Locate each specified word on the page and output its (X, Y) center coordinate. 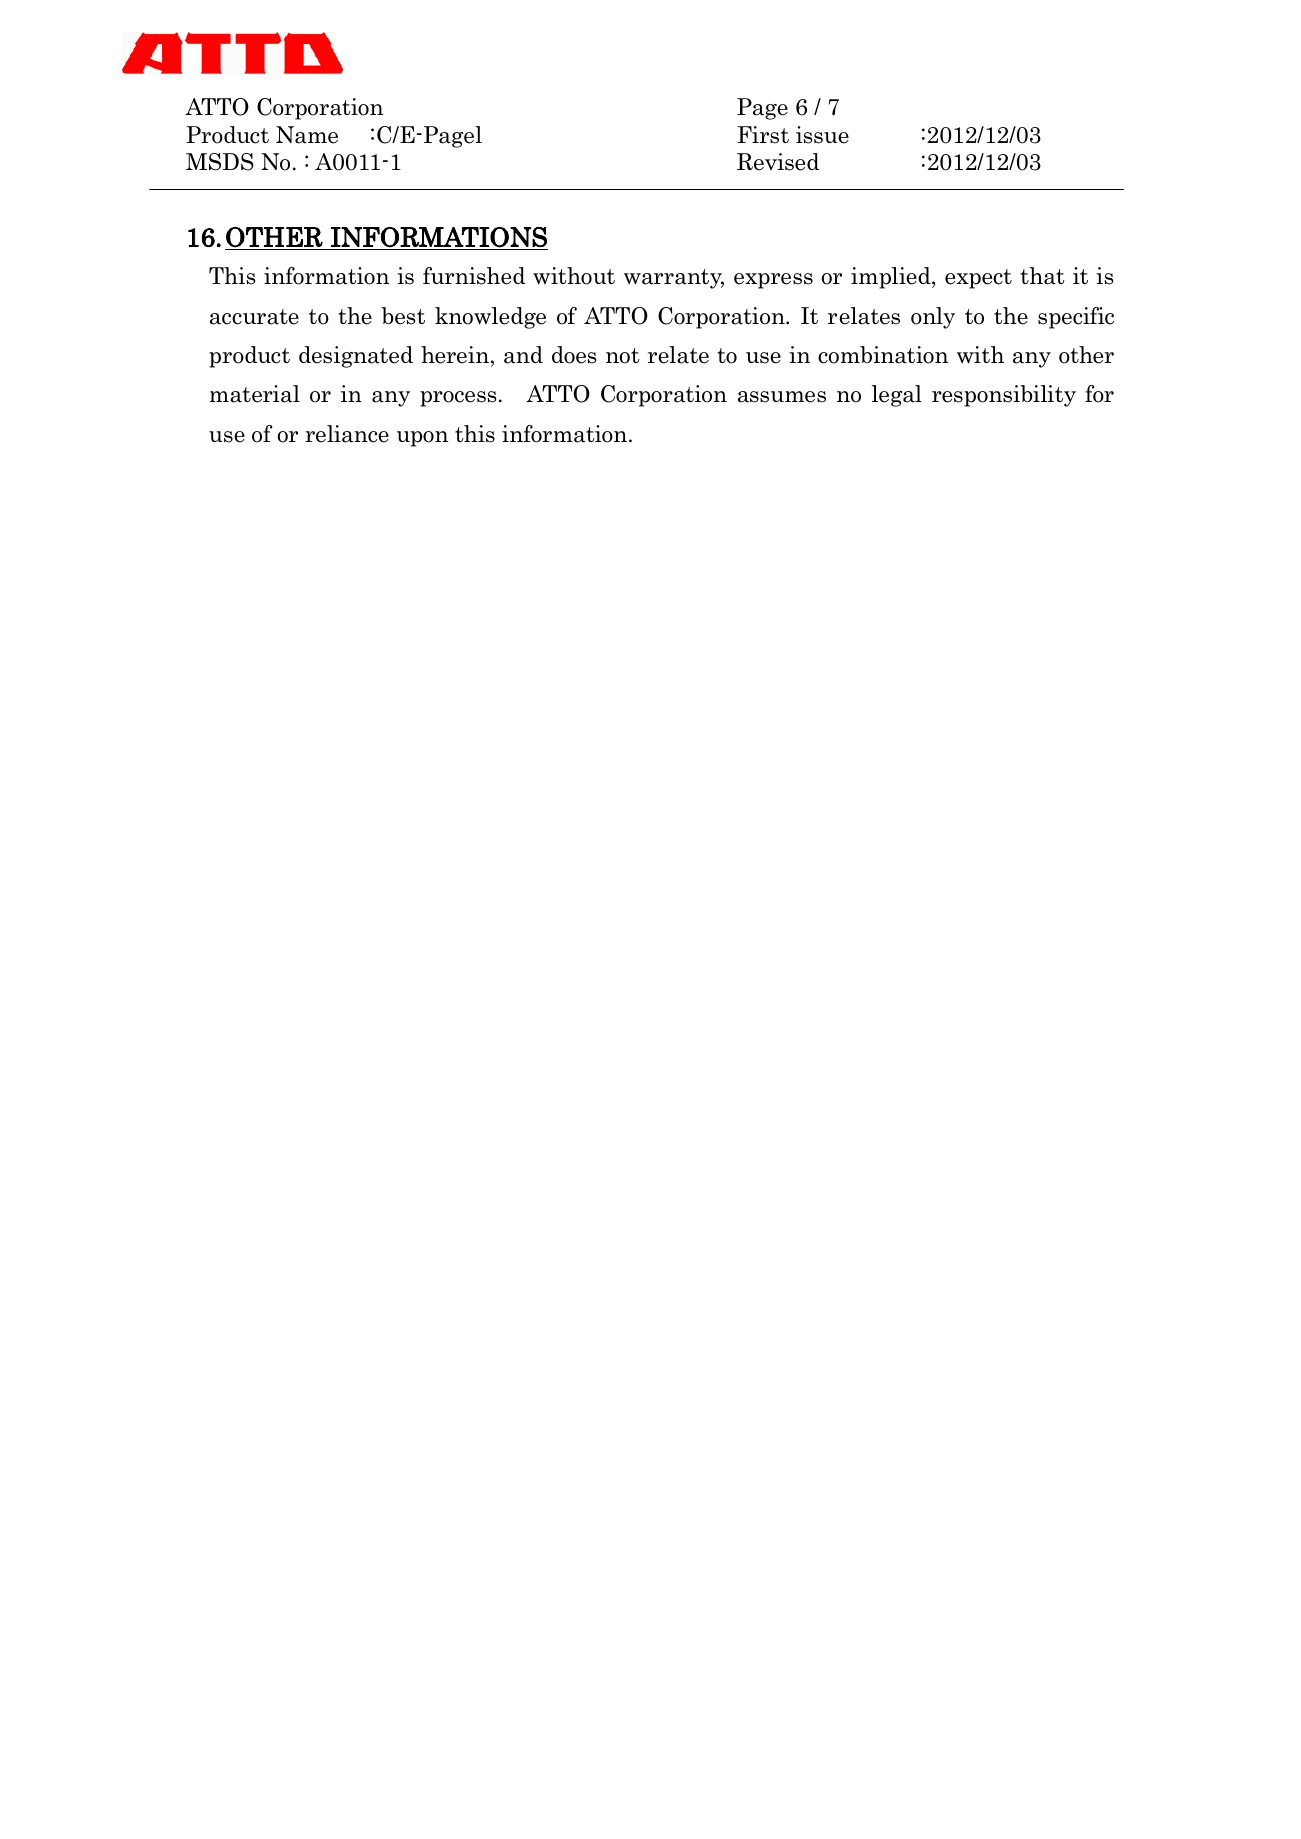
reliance (347, 434)
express (773, 281)
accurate (254, 317)
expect (978, 279)
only (933, 318)
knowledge (490, 318)
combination (883, 355)
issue (822, 135)
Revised (778, 162)
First (763, 135)
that (1043, 276)
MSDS (220, 162)
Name (307, 135)
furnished (474, 276)
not (623, 356)
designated (356, 357)
